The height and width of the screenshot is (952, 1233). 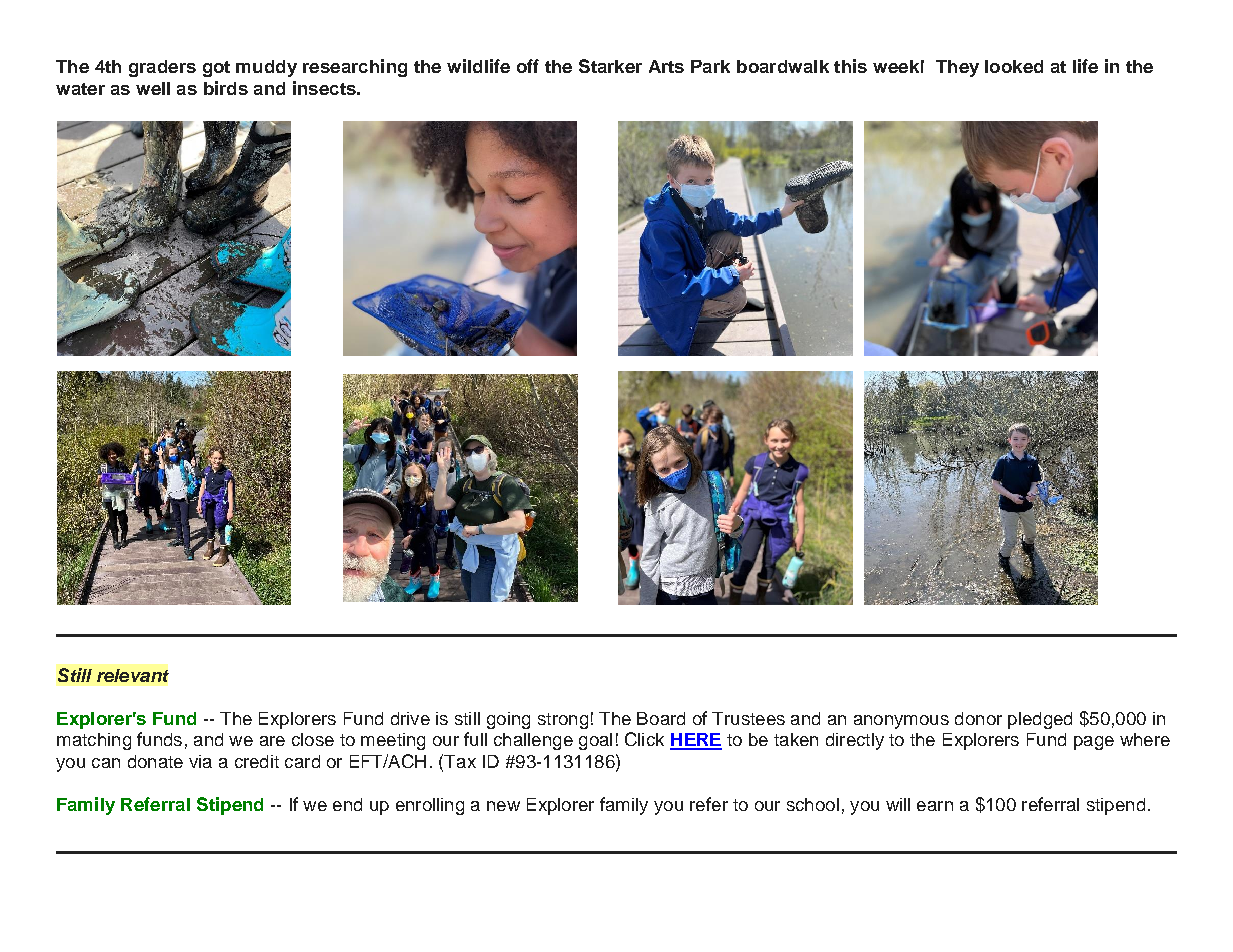 I want to click on strong, so click(x=563, y=721).
